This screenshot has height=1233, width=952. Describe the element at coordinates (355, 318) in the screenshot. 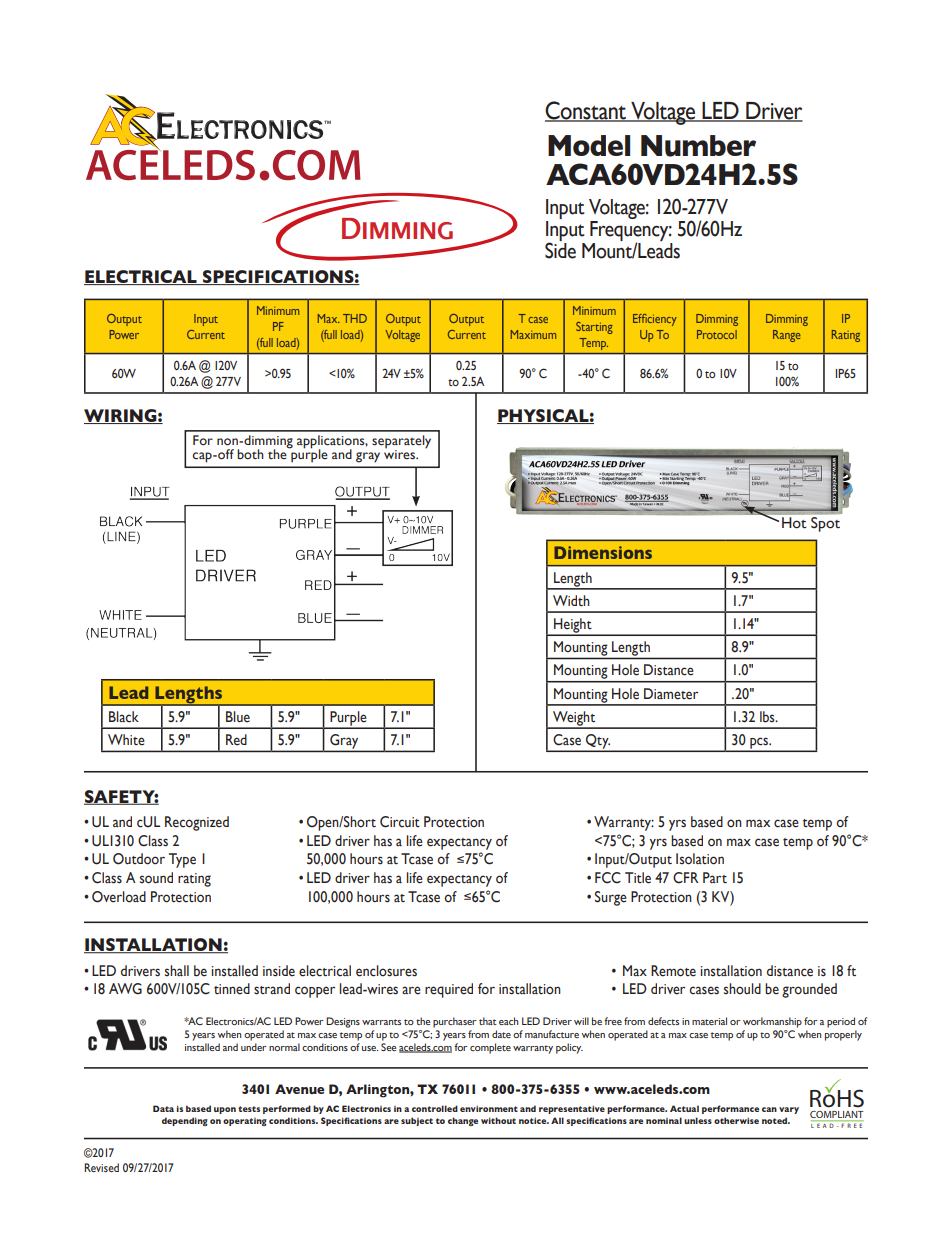

I see `THD` at that location.
